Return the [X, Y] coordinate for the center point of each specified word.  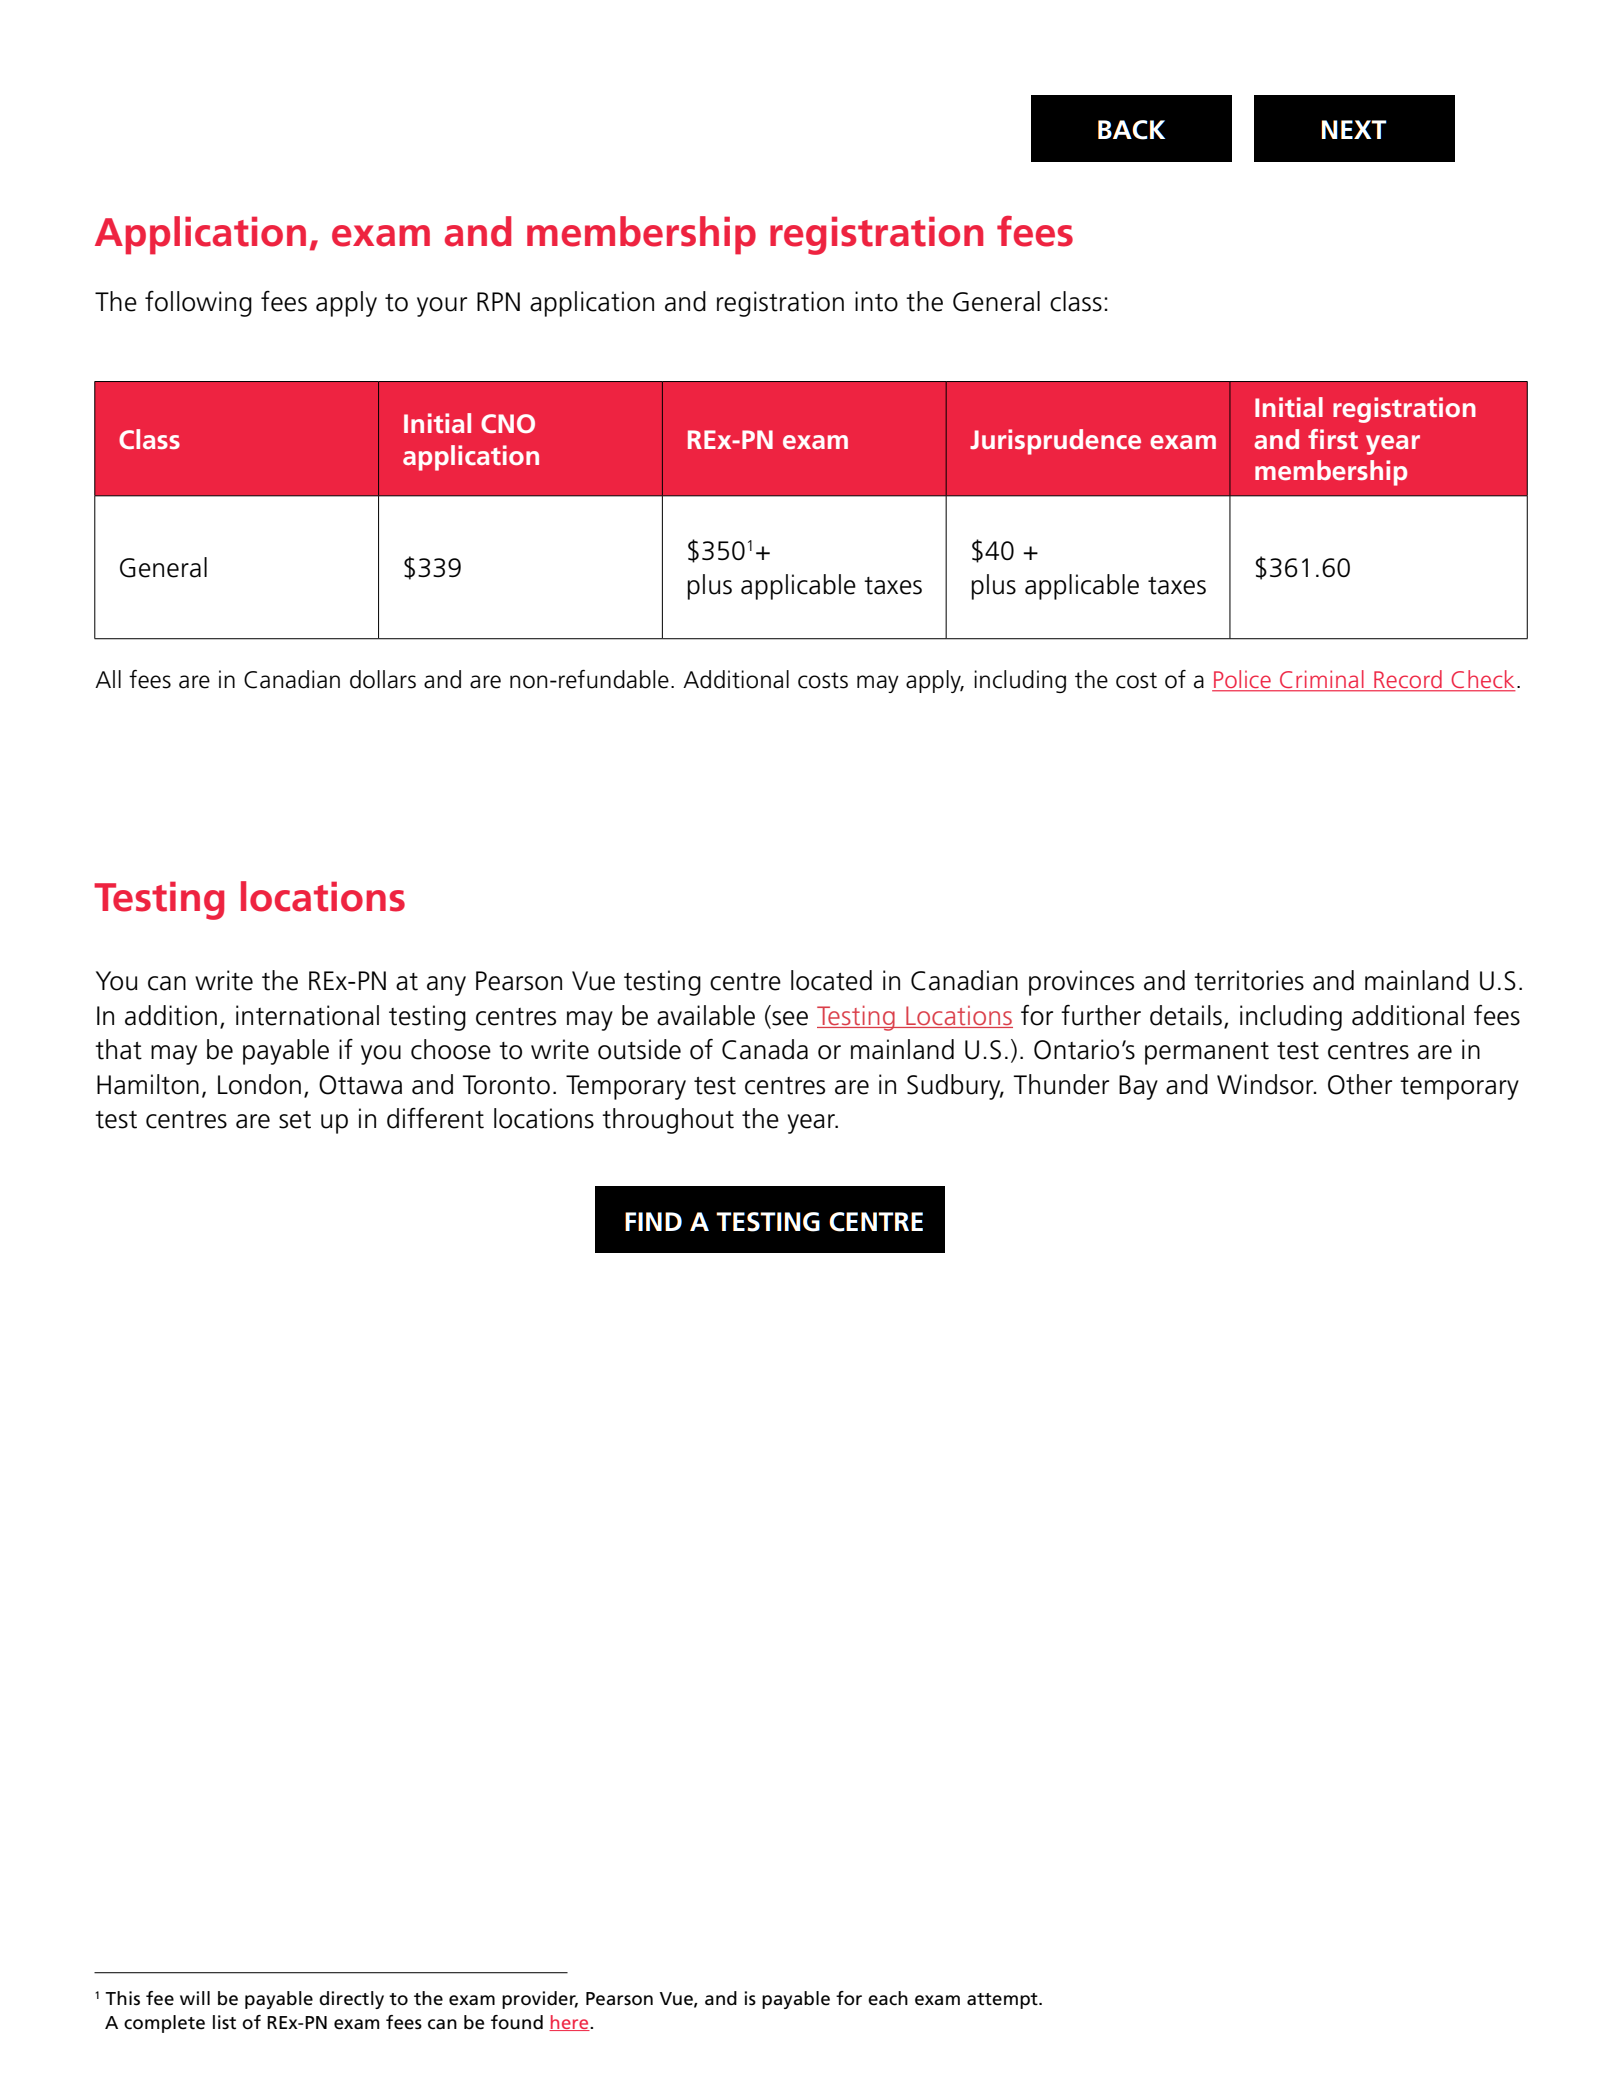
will [195, 1998]
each [888, 1998]
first [1333, 439]
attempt [1003, 2001]
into [876, 301]
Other [1360, 1084]
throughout [668, 1121]
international [307, 1015]
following [198, 304]
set [295, 1120]
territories [1249, 980]
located [831, 980]
